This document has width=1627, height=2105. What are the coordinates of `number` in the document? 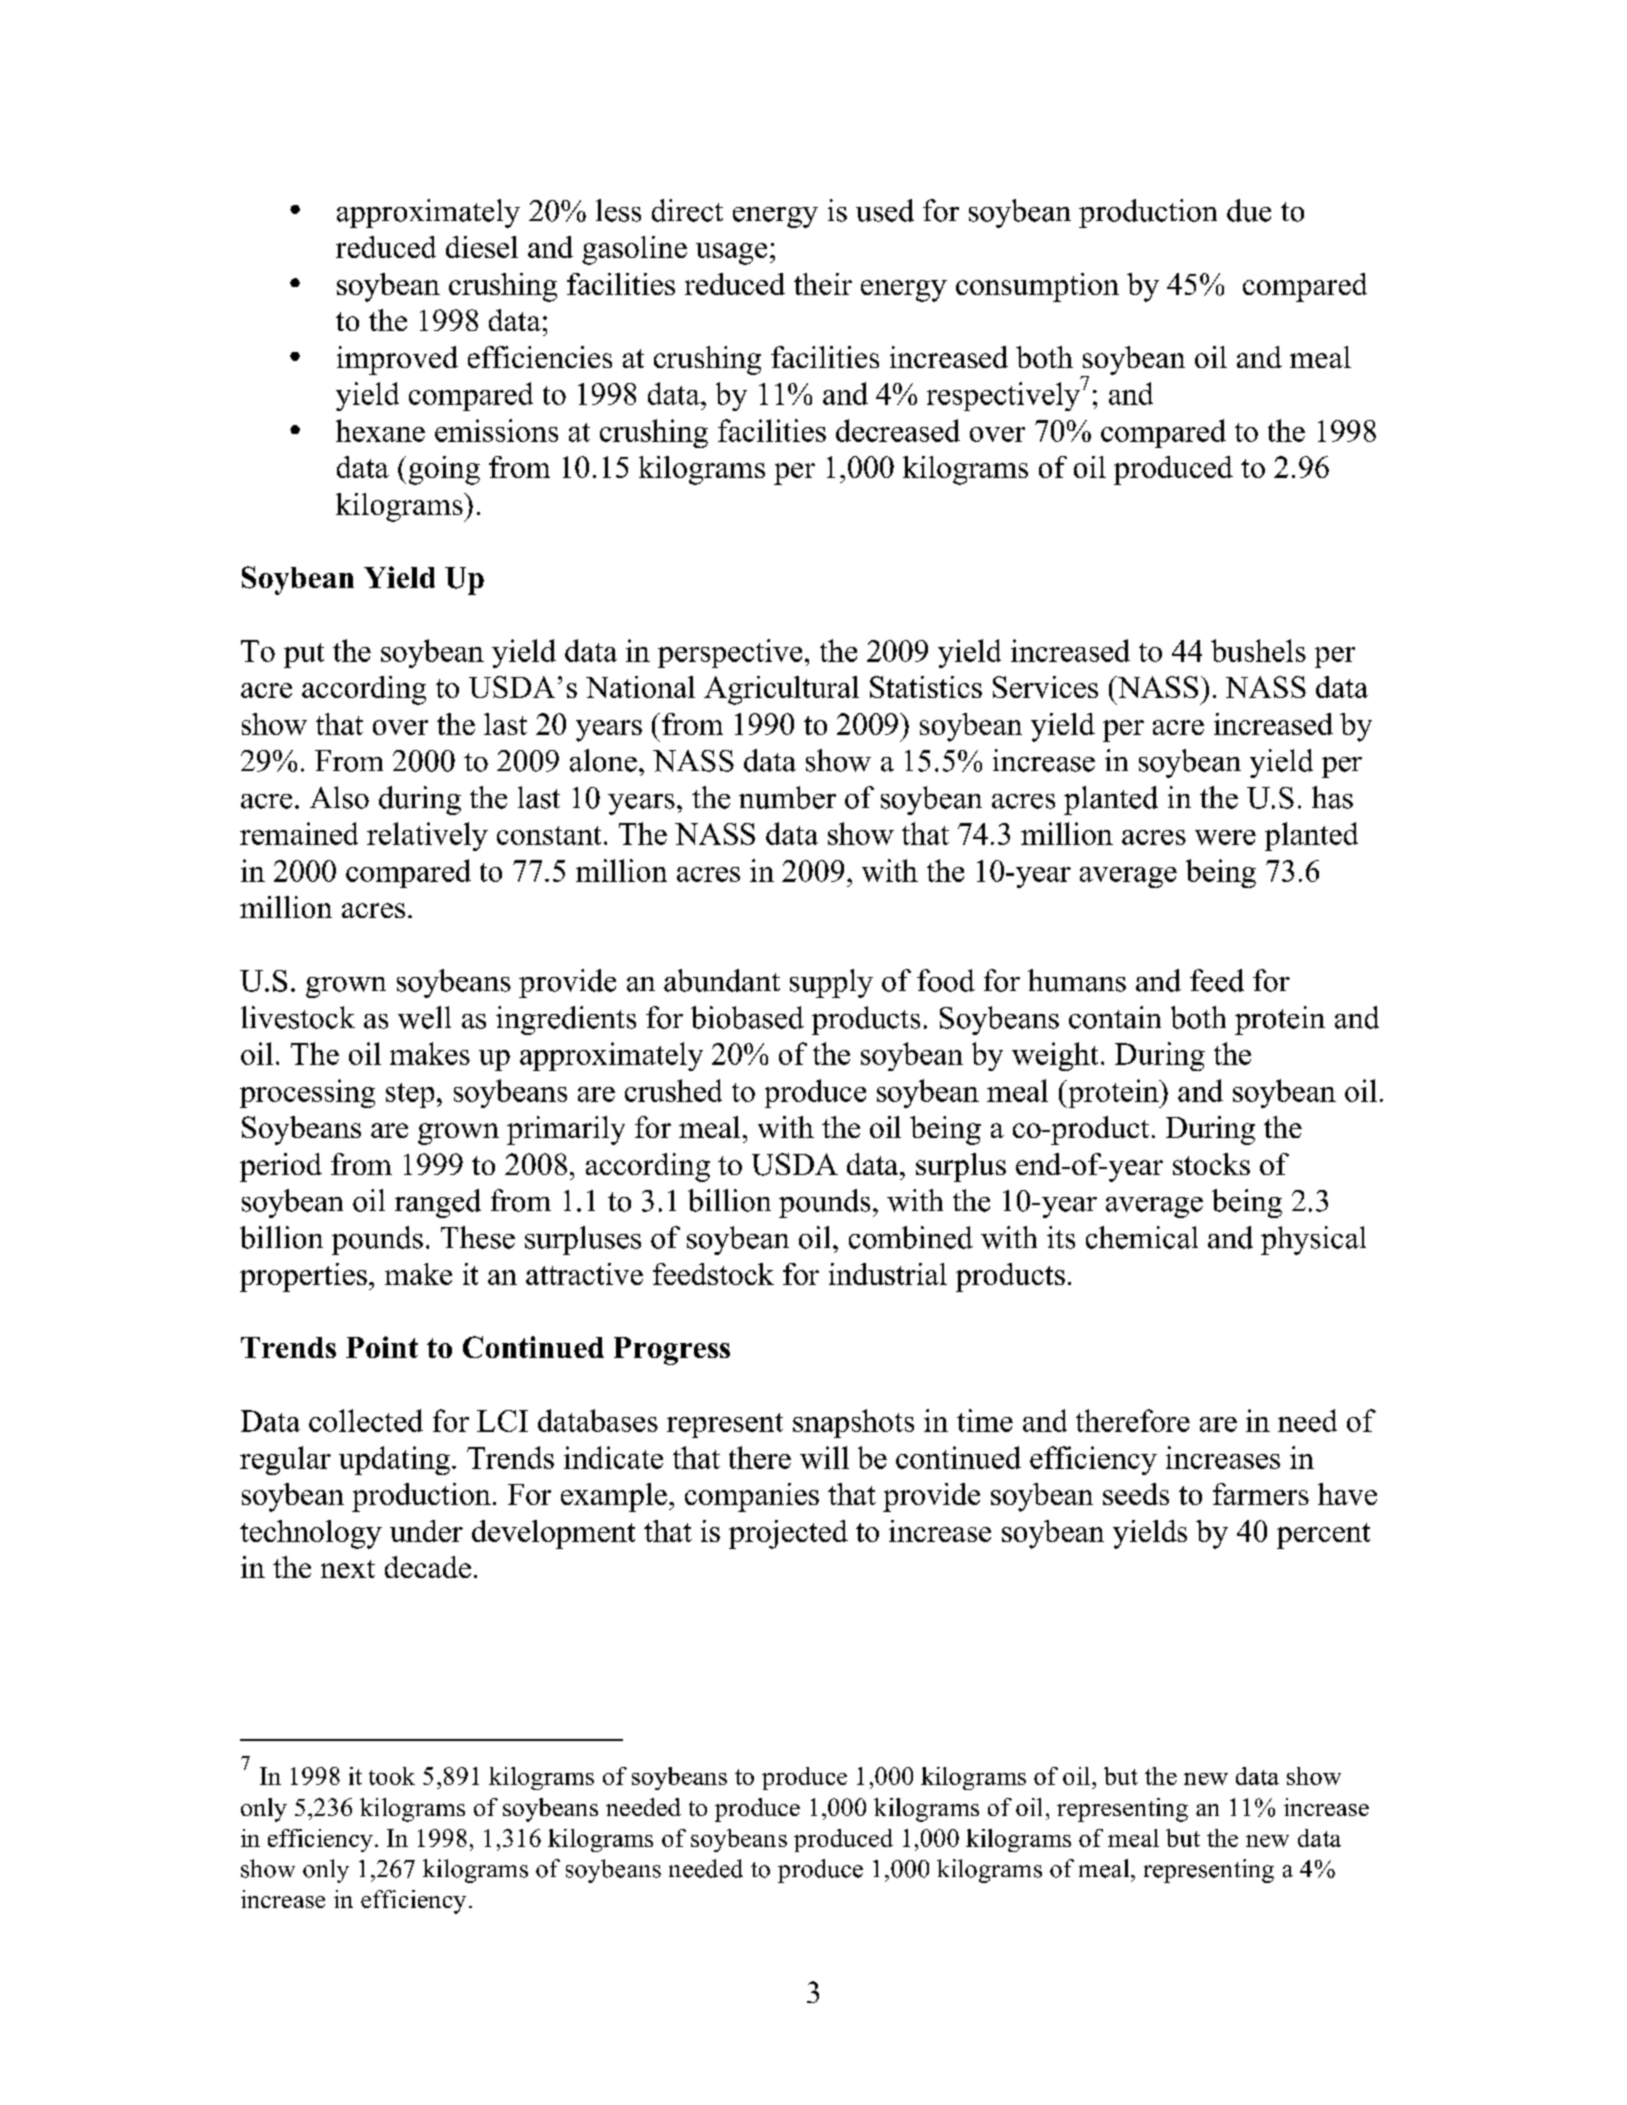 It's located at (787, 797).
